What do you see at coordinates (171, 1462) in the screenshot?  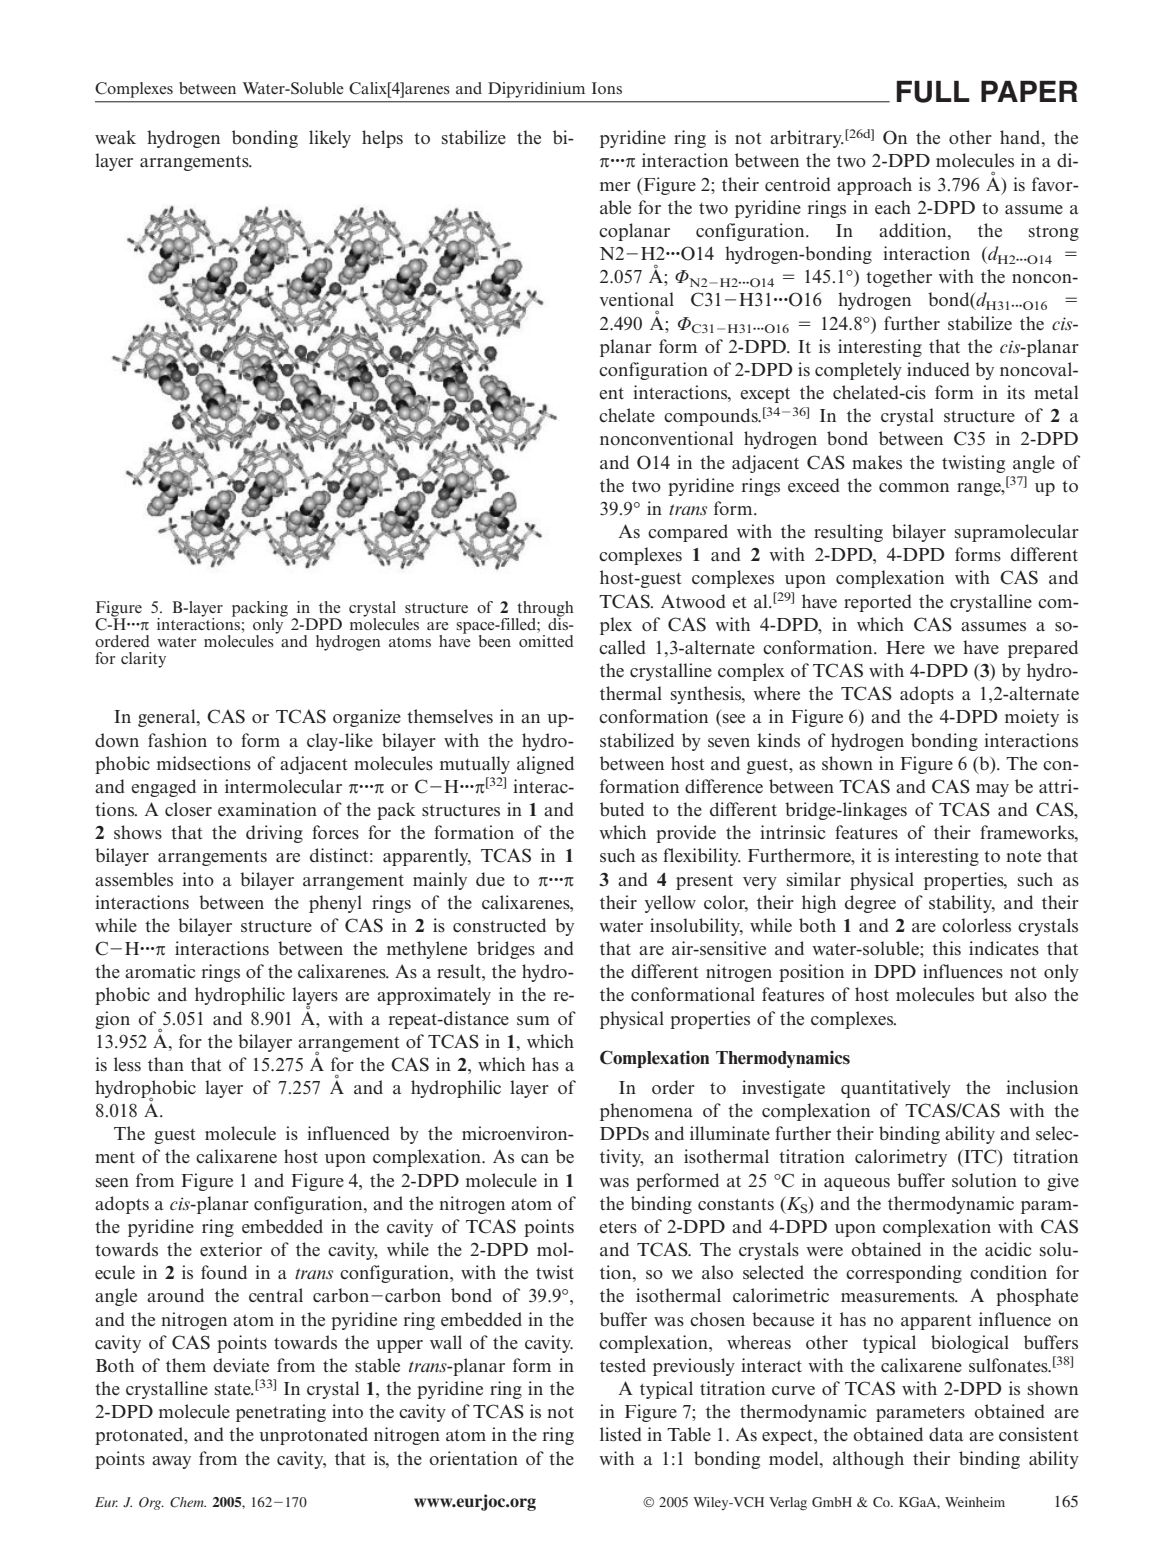 I see `away` at bounding box center [171, 1462].
